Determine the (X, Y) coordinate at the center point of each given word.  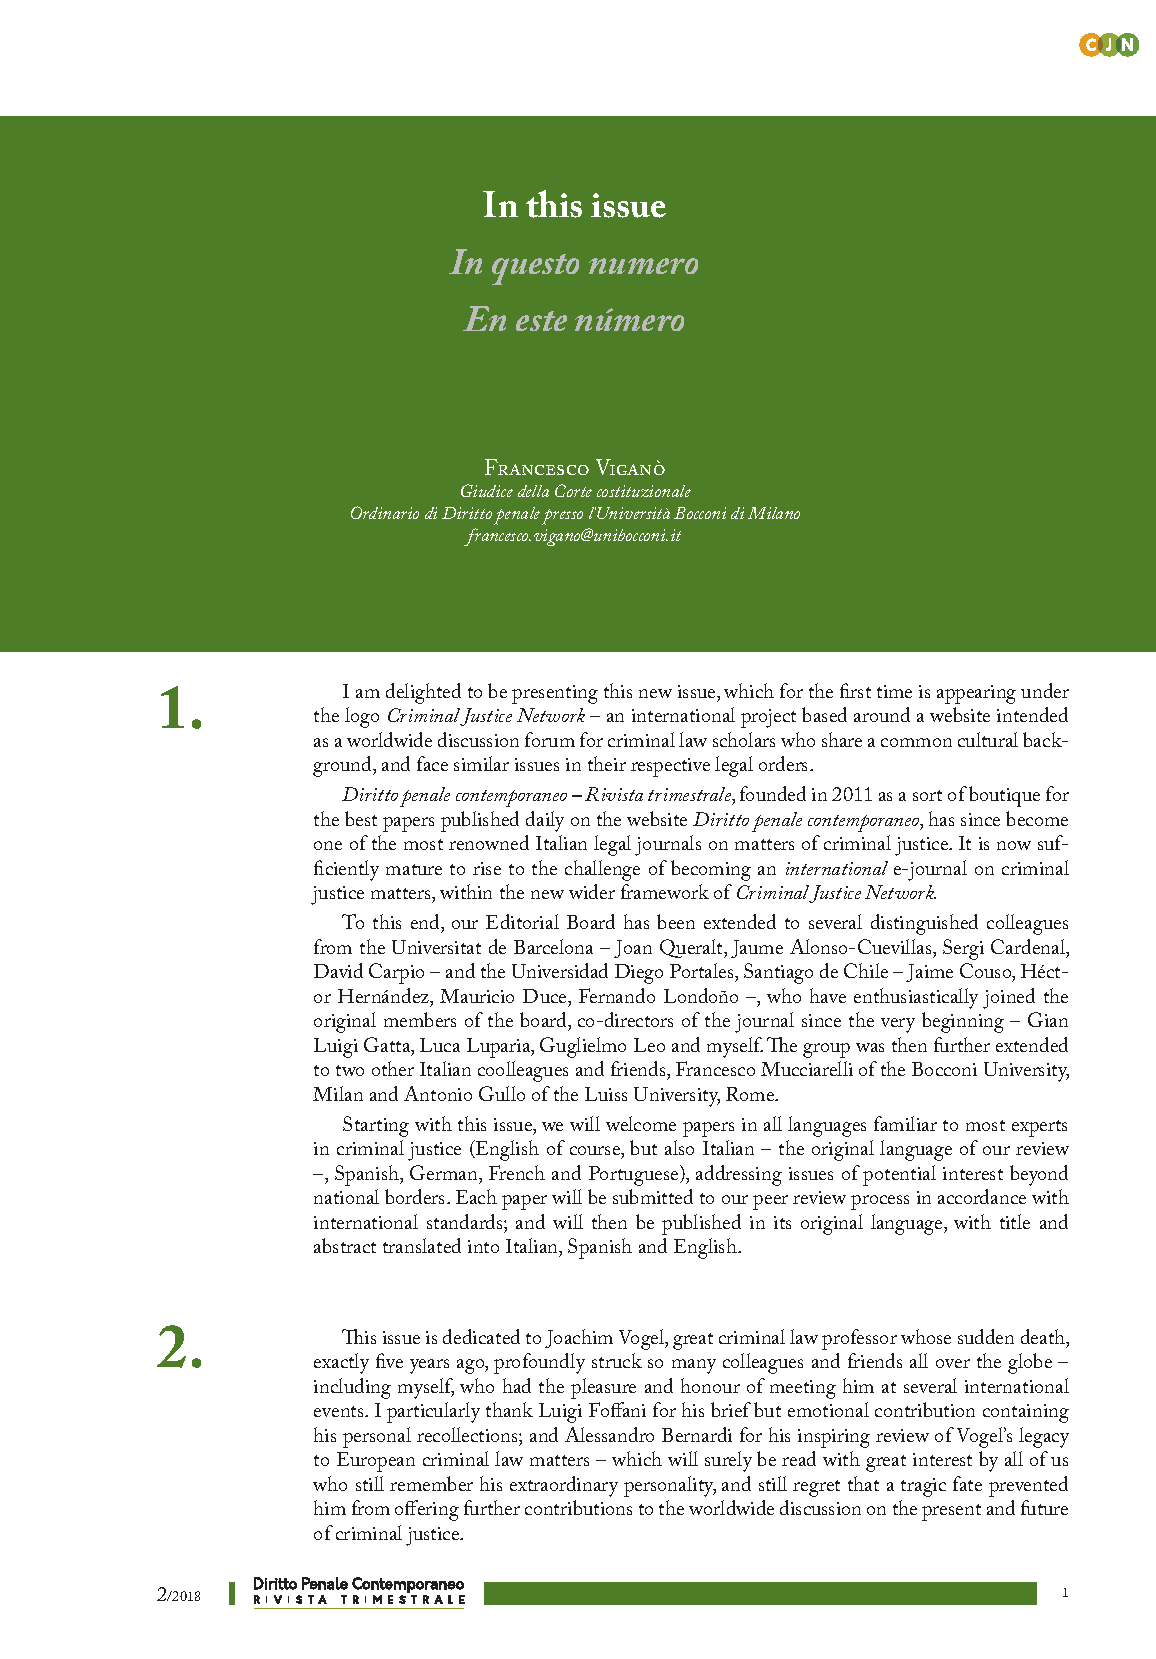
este (541, 321)
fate (967, 1483)
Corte (573, 490)
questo (535, 269)
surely (728, 1461)
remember (431, 1483)
